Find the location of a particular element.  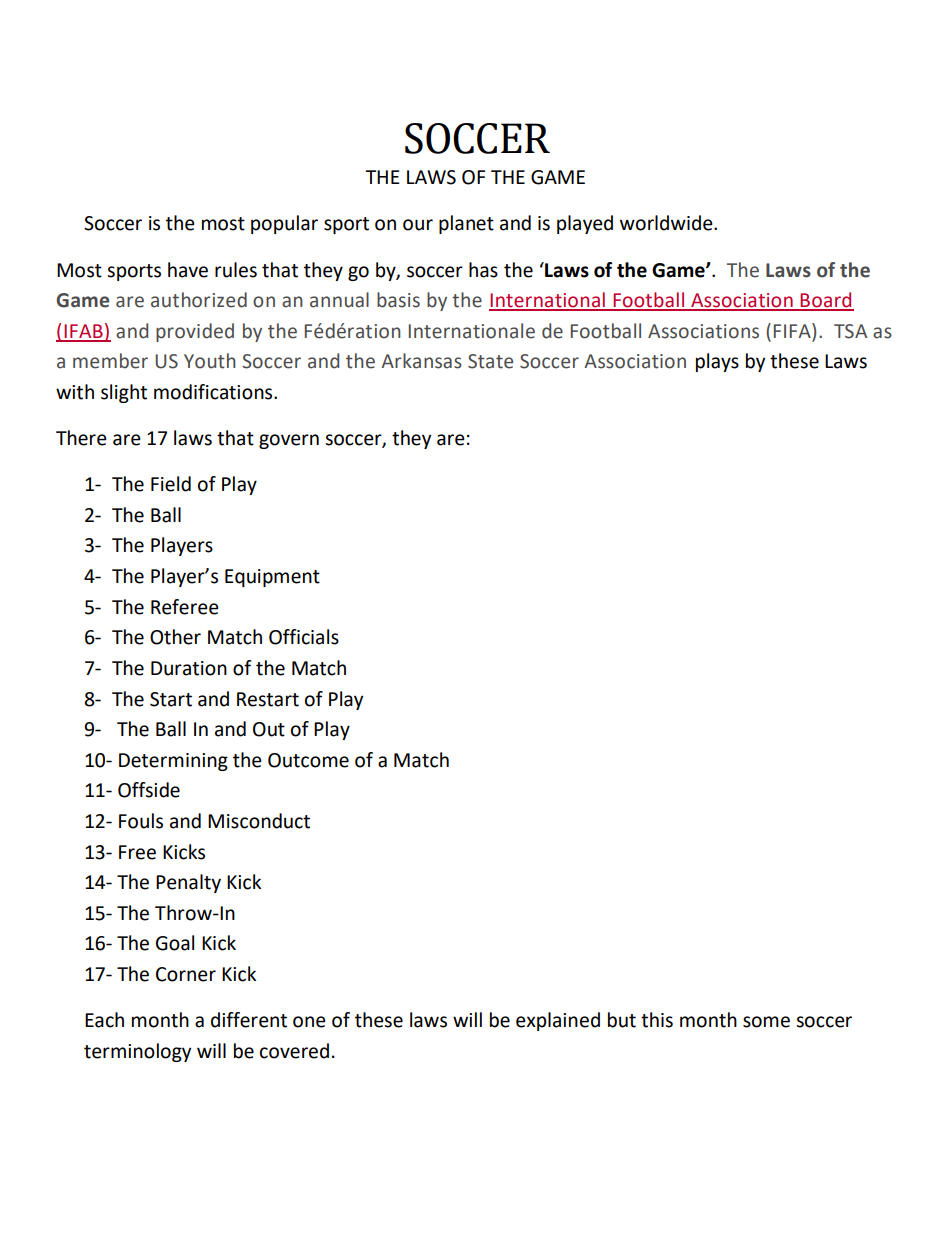

has is located at coordinates (483, 270).
